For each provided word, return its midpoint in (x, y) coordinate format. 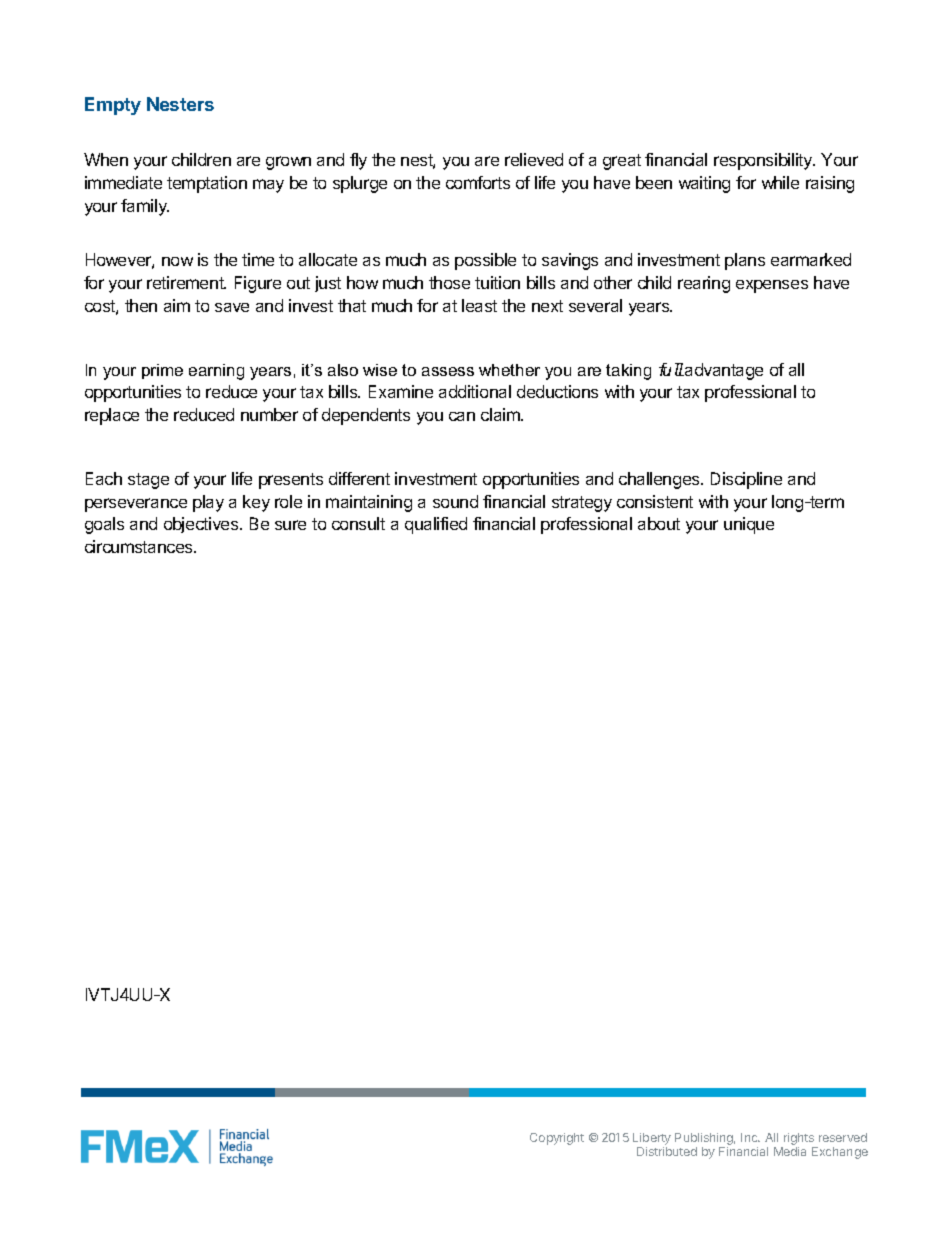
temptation (207, 184)
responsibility (764, 161)
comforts (478, 182)
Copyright (557, 1139)
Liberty (652, 1140)
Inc (750, 1137)
